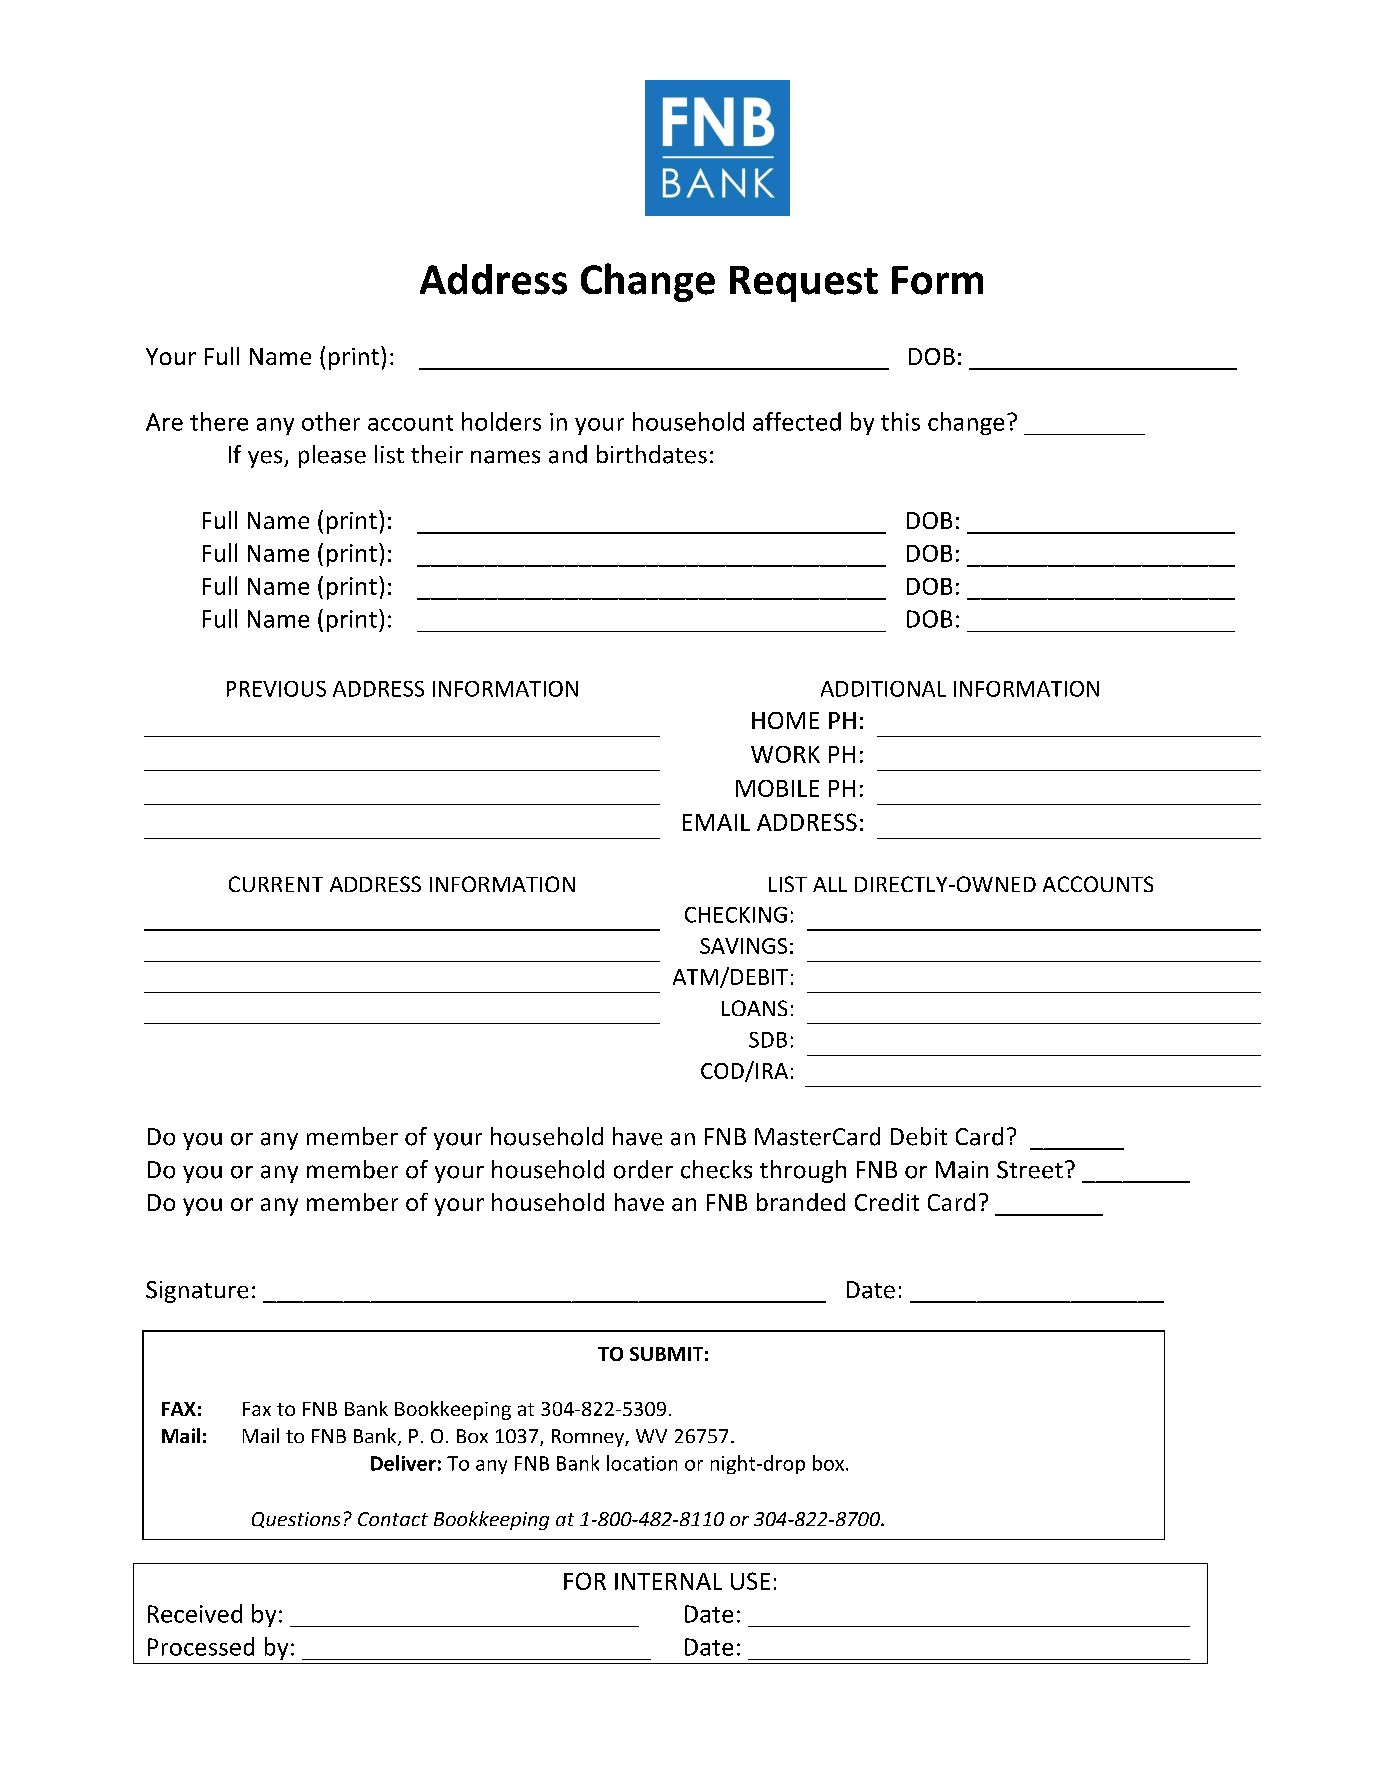  What do you see at coordinates (501, 421) in the screenshot?
I see `holders` at bounding box center [501, 421].
